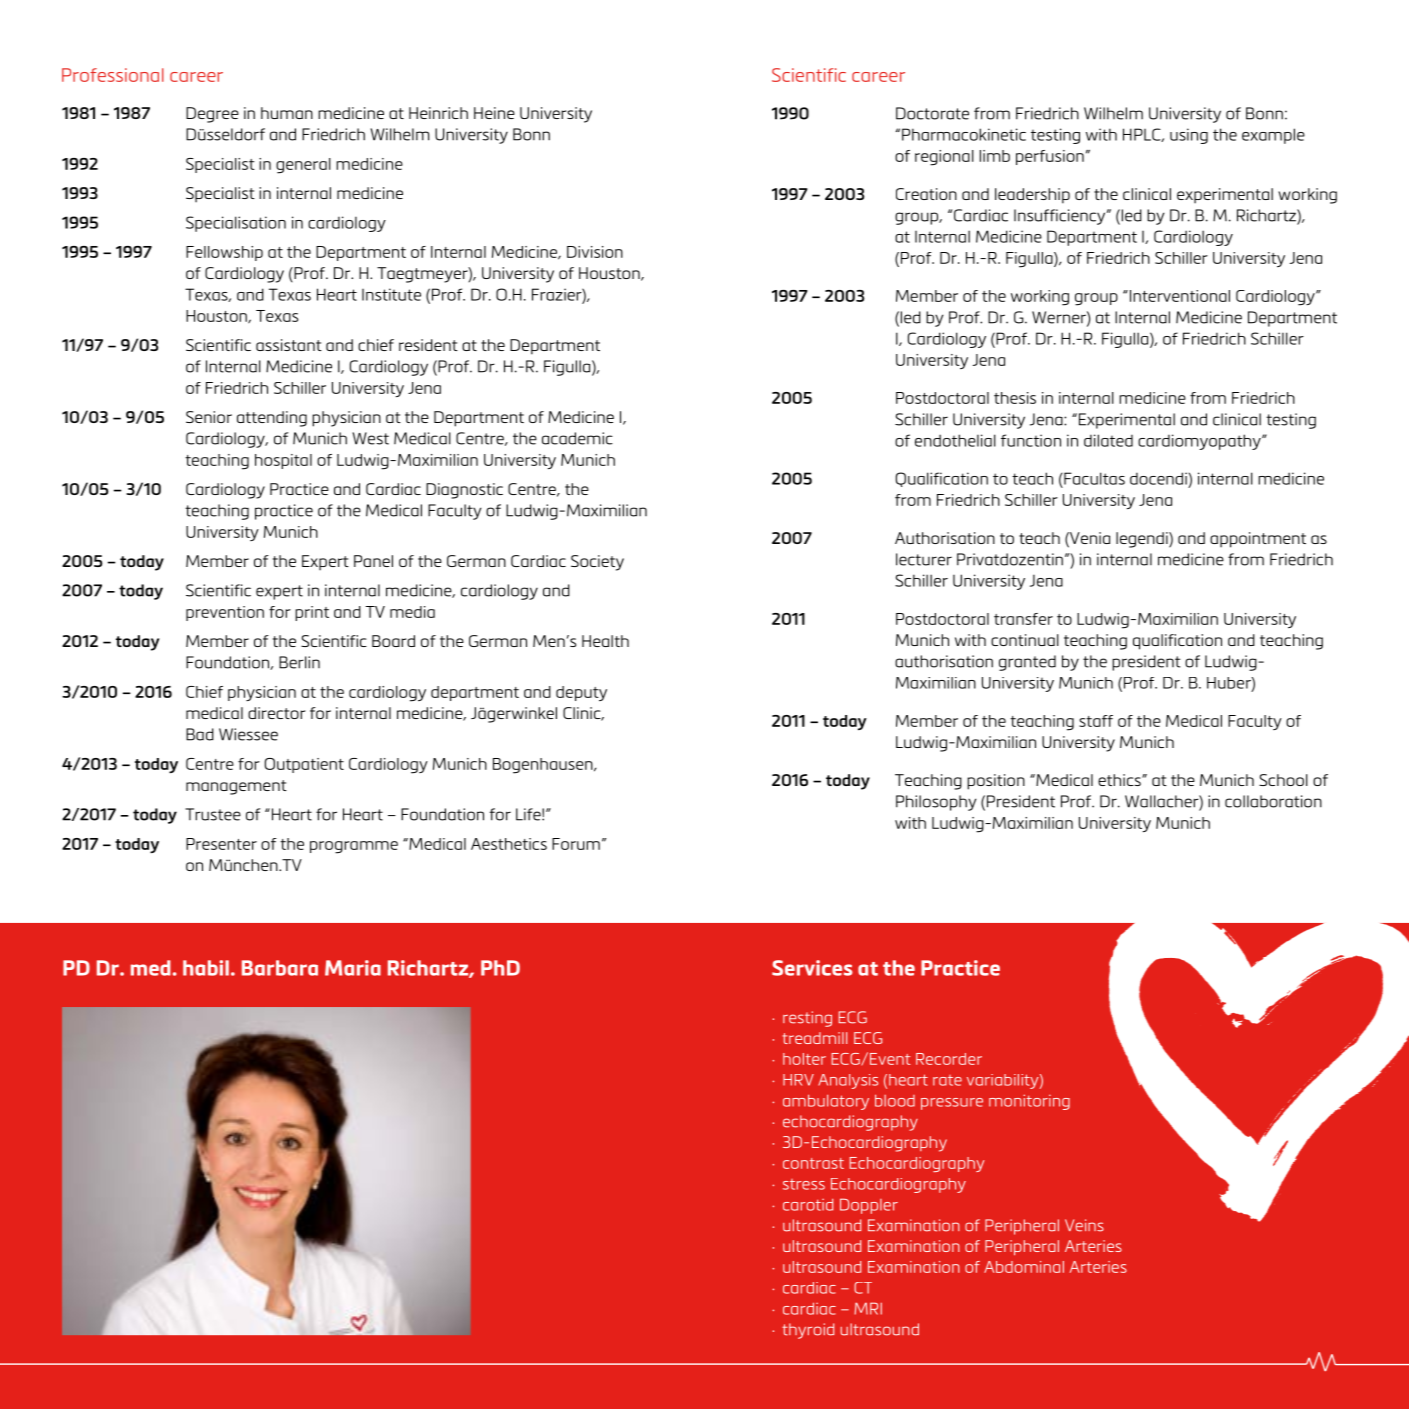 This screenshot has height=1409, width=1409. Describe the element at coordinates (1258, 540) in the screenshot. I see `appointment` at that location.
